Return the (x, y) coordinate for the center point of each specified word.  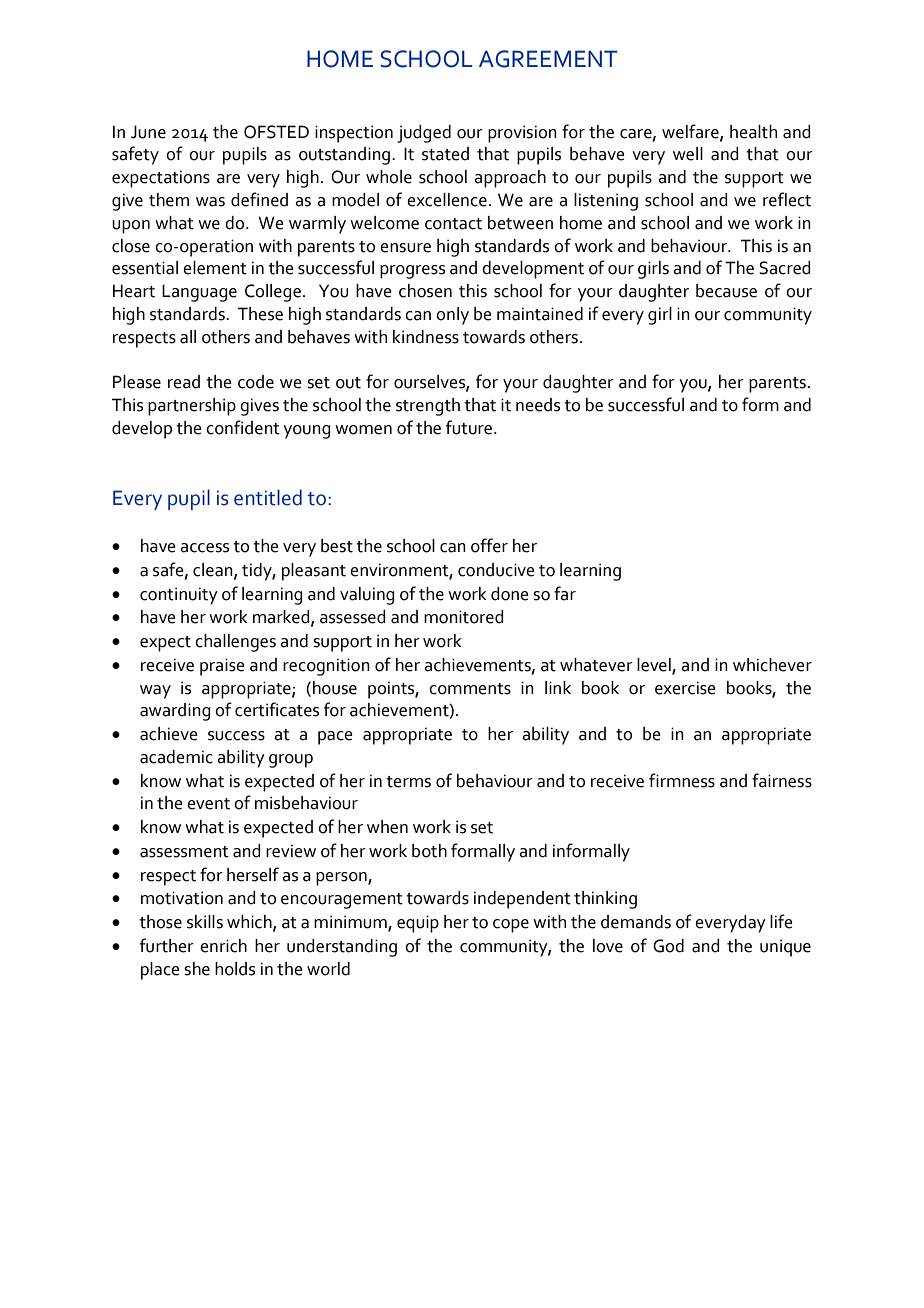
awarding (175, 712)
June (148, 132)
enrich (223, 946)
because (726, 291)
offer (489, 545)
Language (199, 293)
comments (470, 689)
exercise (685, 688)
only (452, 316)
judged (424, 134)
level (655, 666)
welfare (691, 132)
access (204, 548)
